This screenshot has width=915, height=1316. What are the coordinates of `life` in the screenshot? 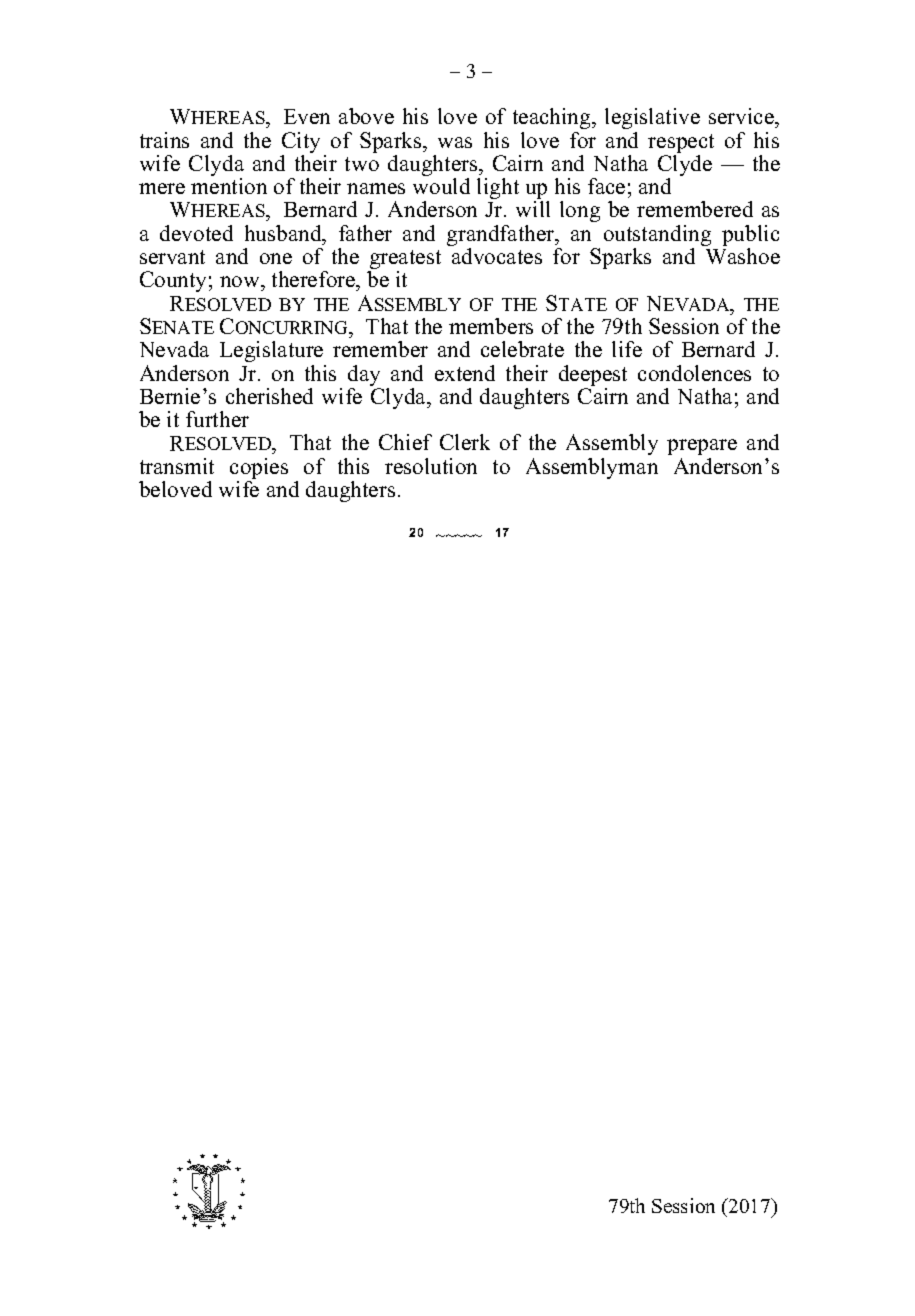 It's located at (627, 349).
